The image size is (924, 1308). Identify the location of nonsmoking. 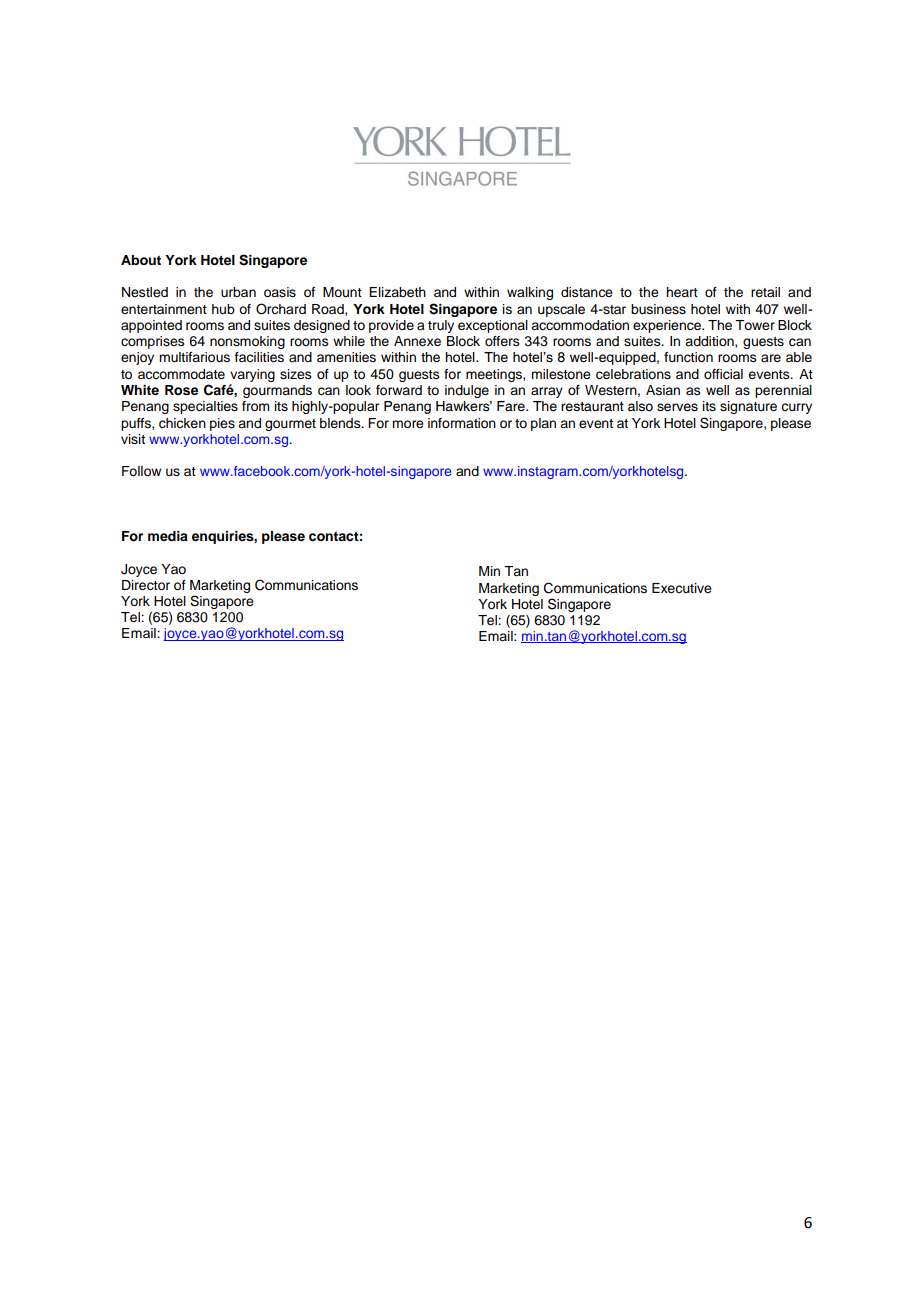
(247, 342).
